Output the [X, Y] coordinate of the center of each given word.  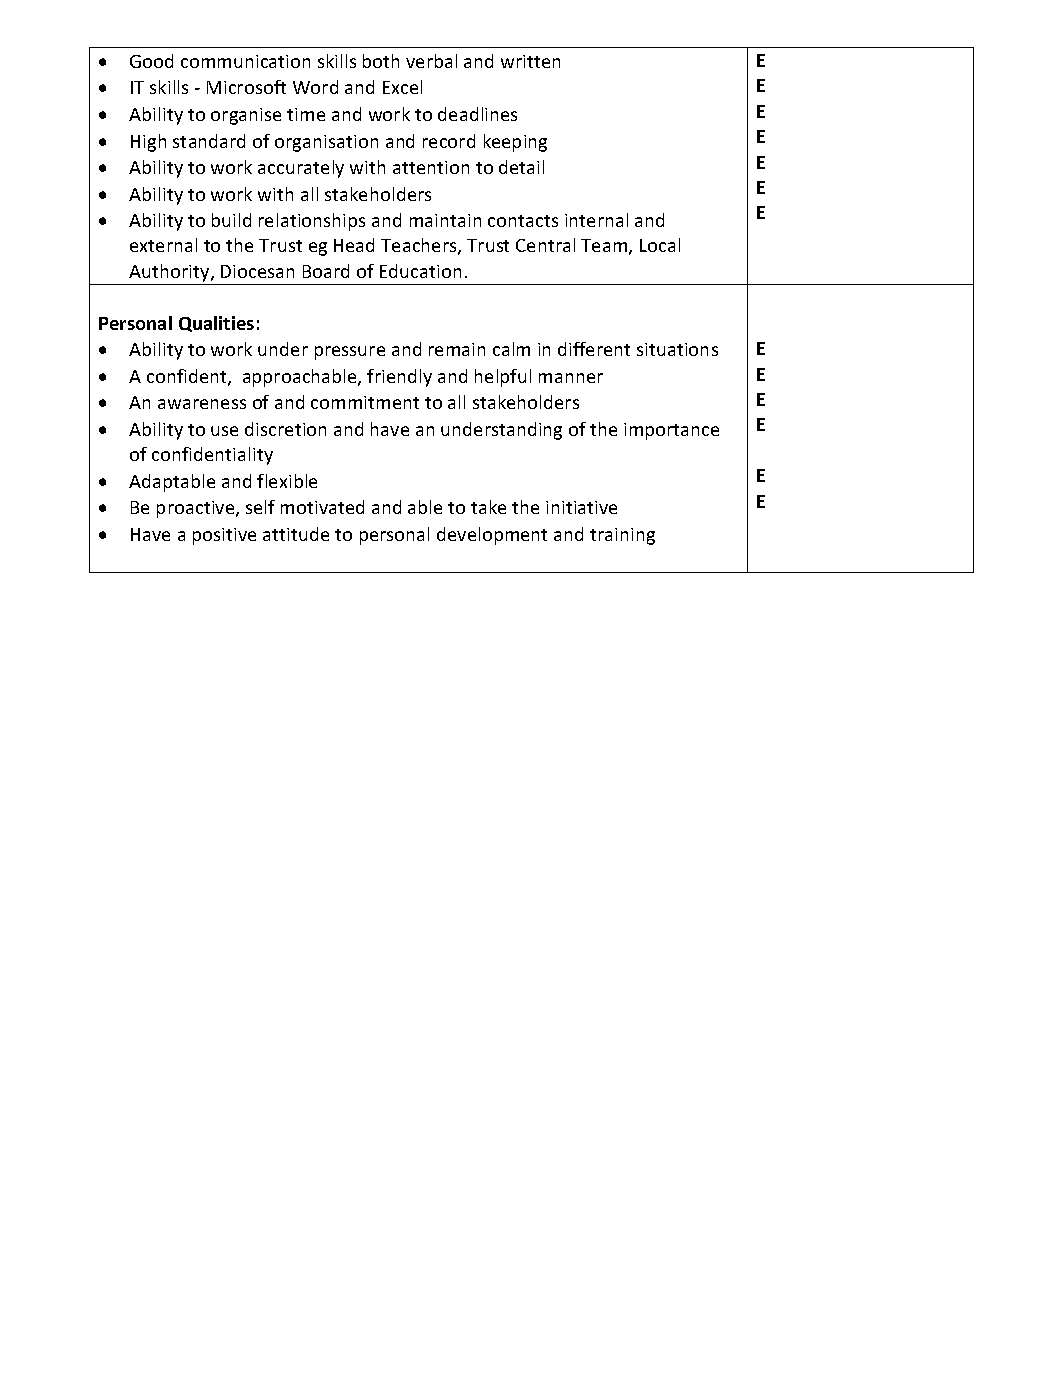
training [622, 536]
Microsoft [246, 87]
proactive [197, 509]
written [530, 61]
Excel [402, 87]
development [492, 536]
